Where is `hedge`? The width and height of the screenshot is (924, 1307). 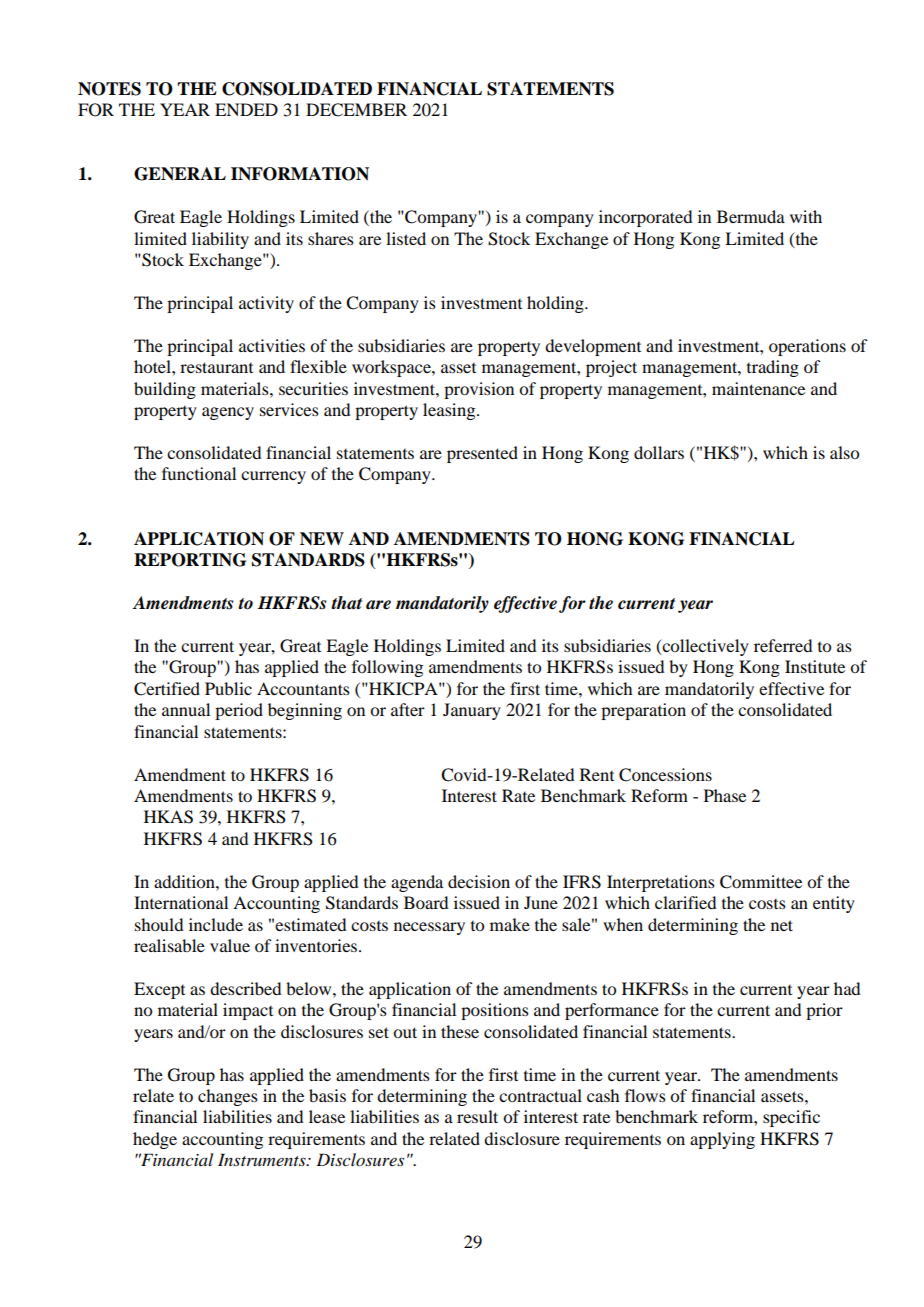
hedge is located at coordinates (155, 1140).
